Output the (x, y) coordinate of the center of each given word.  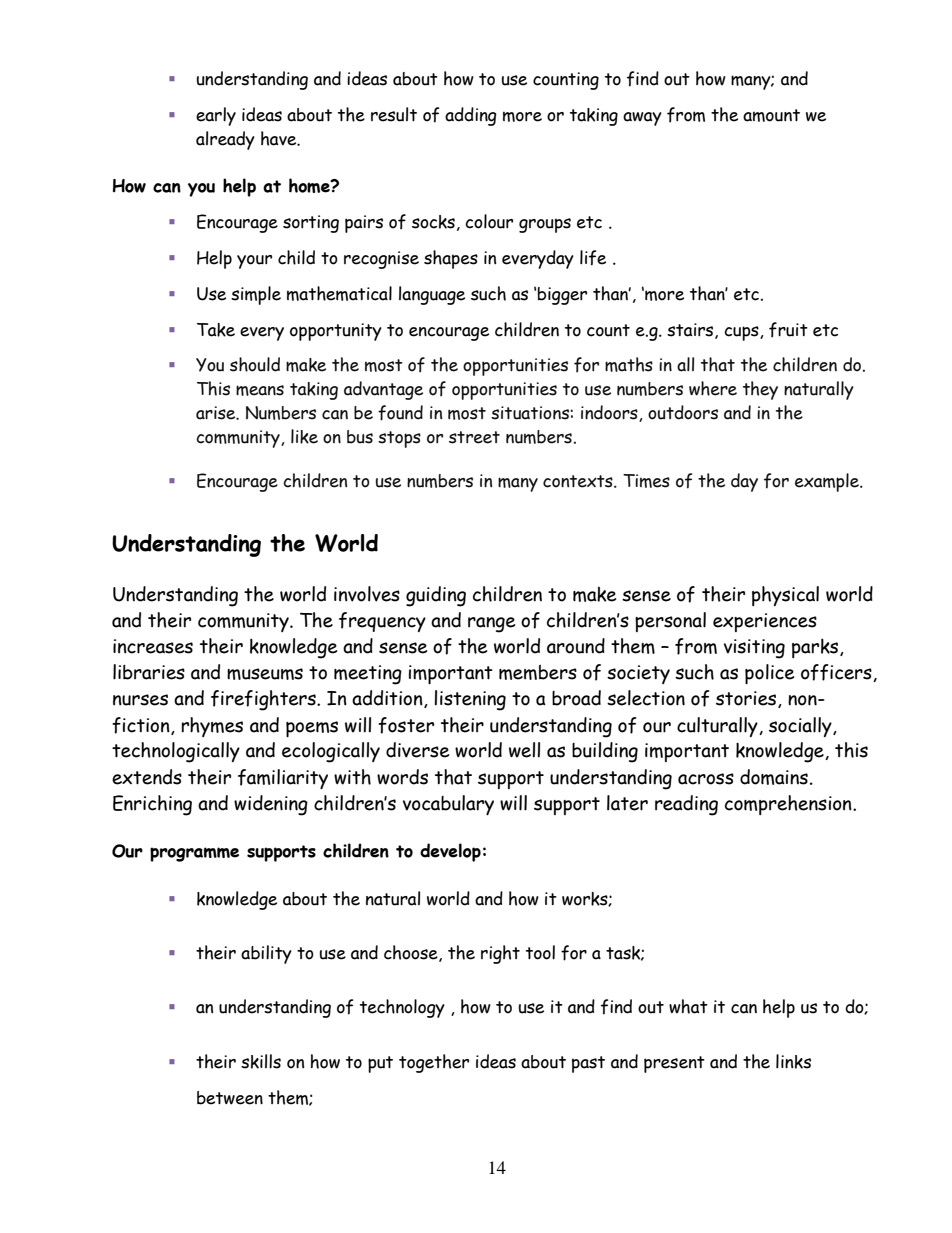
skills (261, 1061)
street (474, 437)
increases (153, 646)
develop (450, 852)
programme (194, 854)
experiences (765, 622)
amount (771, 115)
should (255, 364)
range (491, 625)
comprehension (789, 805)
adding (471, 116)
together (434, 1063)
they (760, 390)
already (225, 140)
